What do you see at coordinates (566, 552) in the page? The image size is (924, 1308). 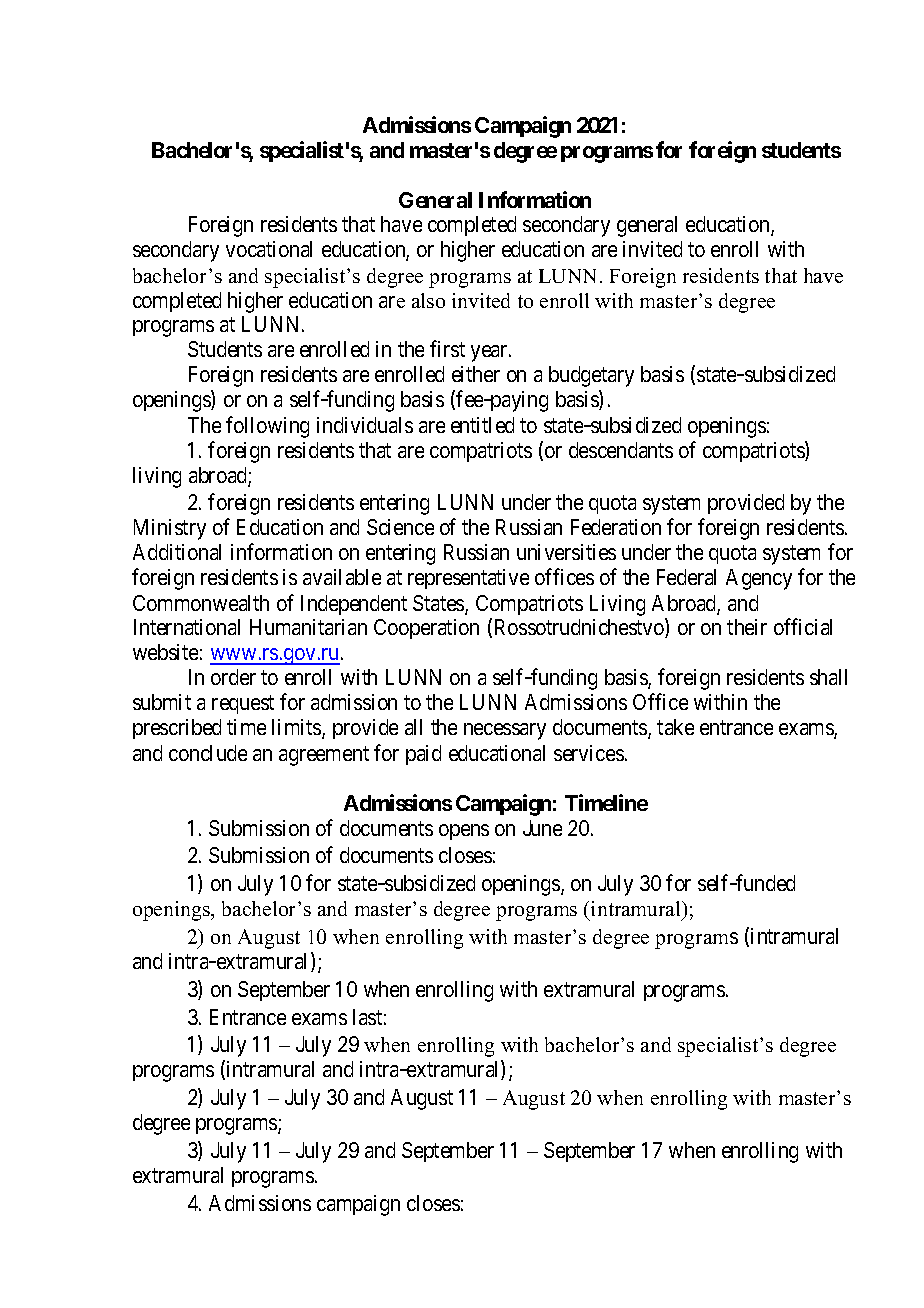 I see `universities` at bounding box center [566, 552].
